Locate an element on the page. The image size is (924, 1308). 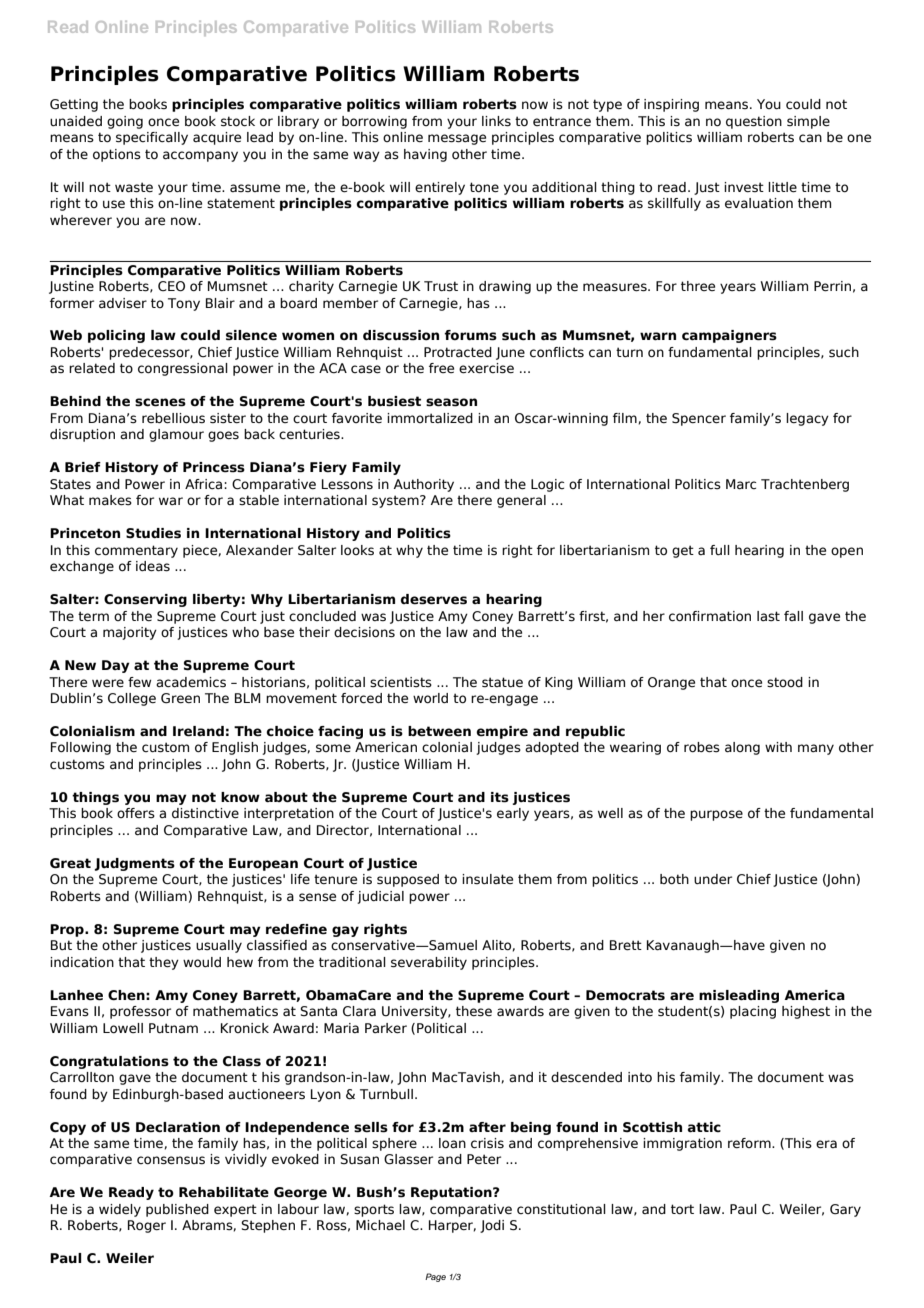
message is located at coordinates (457, 139).
